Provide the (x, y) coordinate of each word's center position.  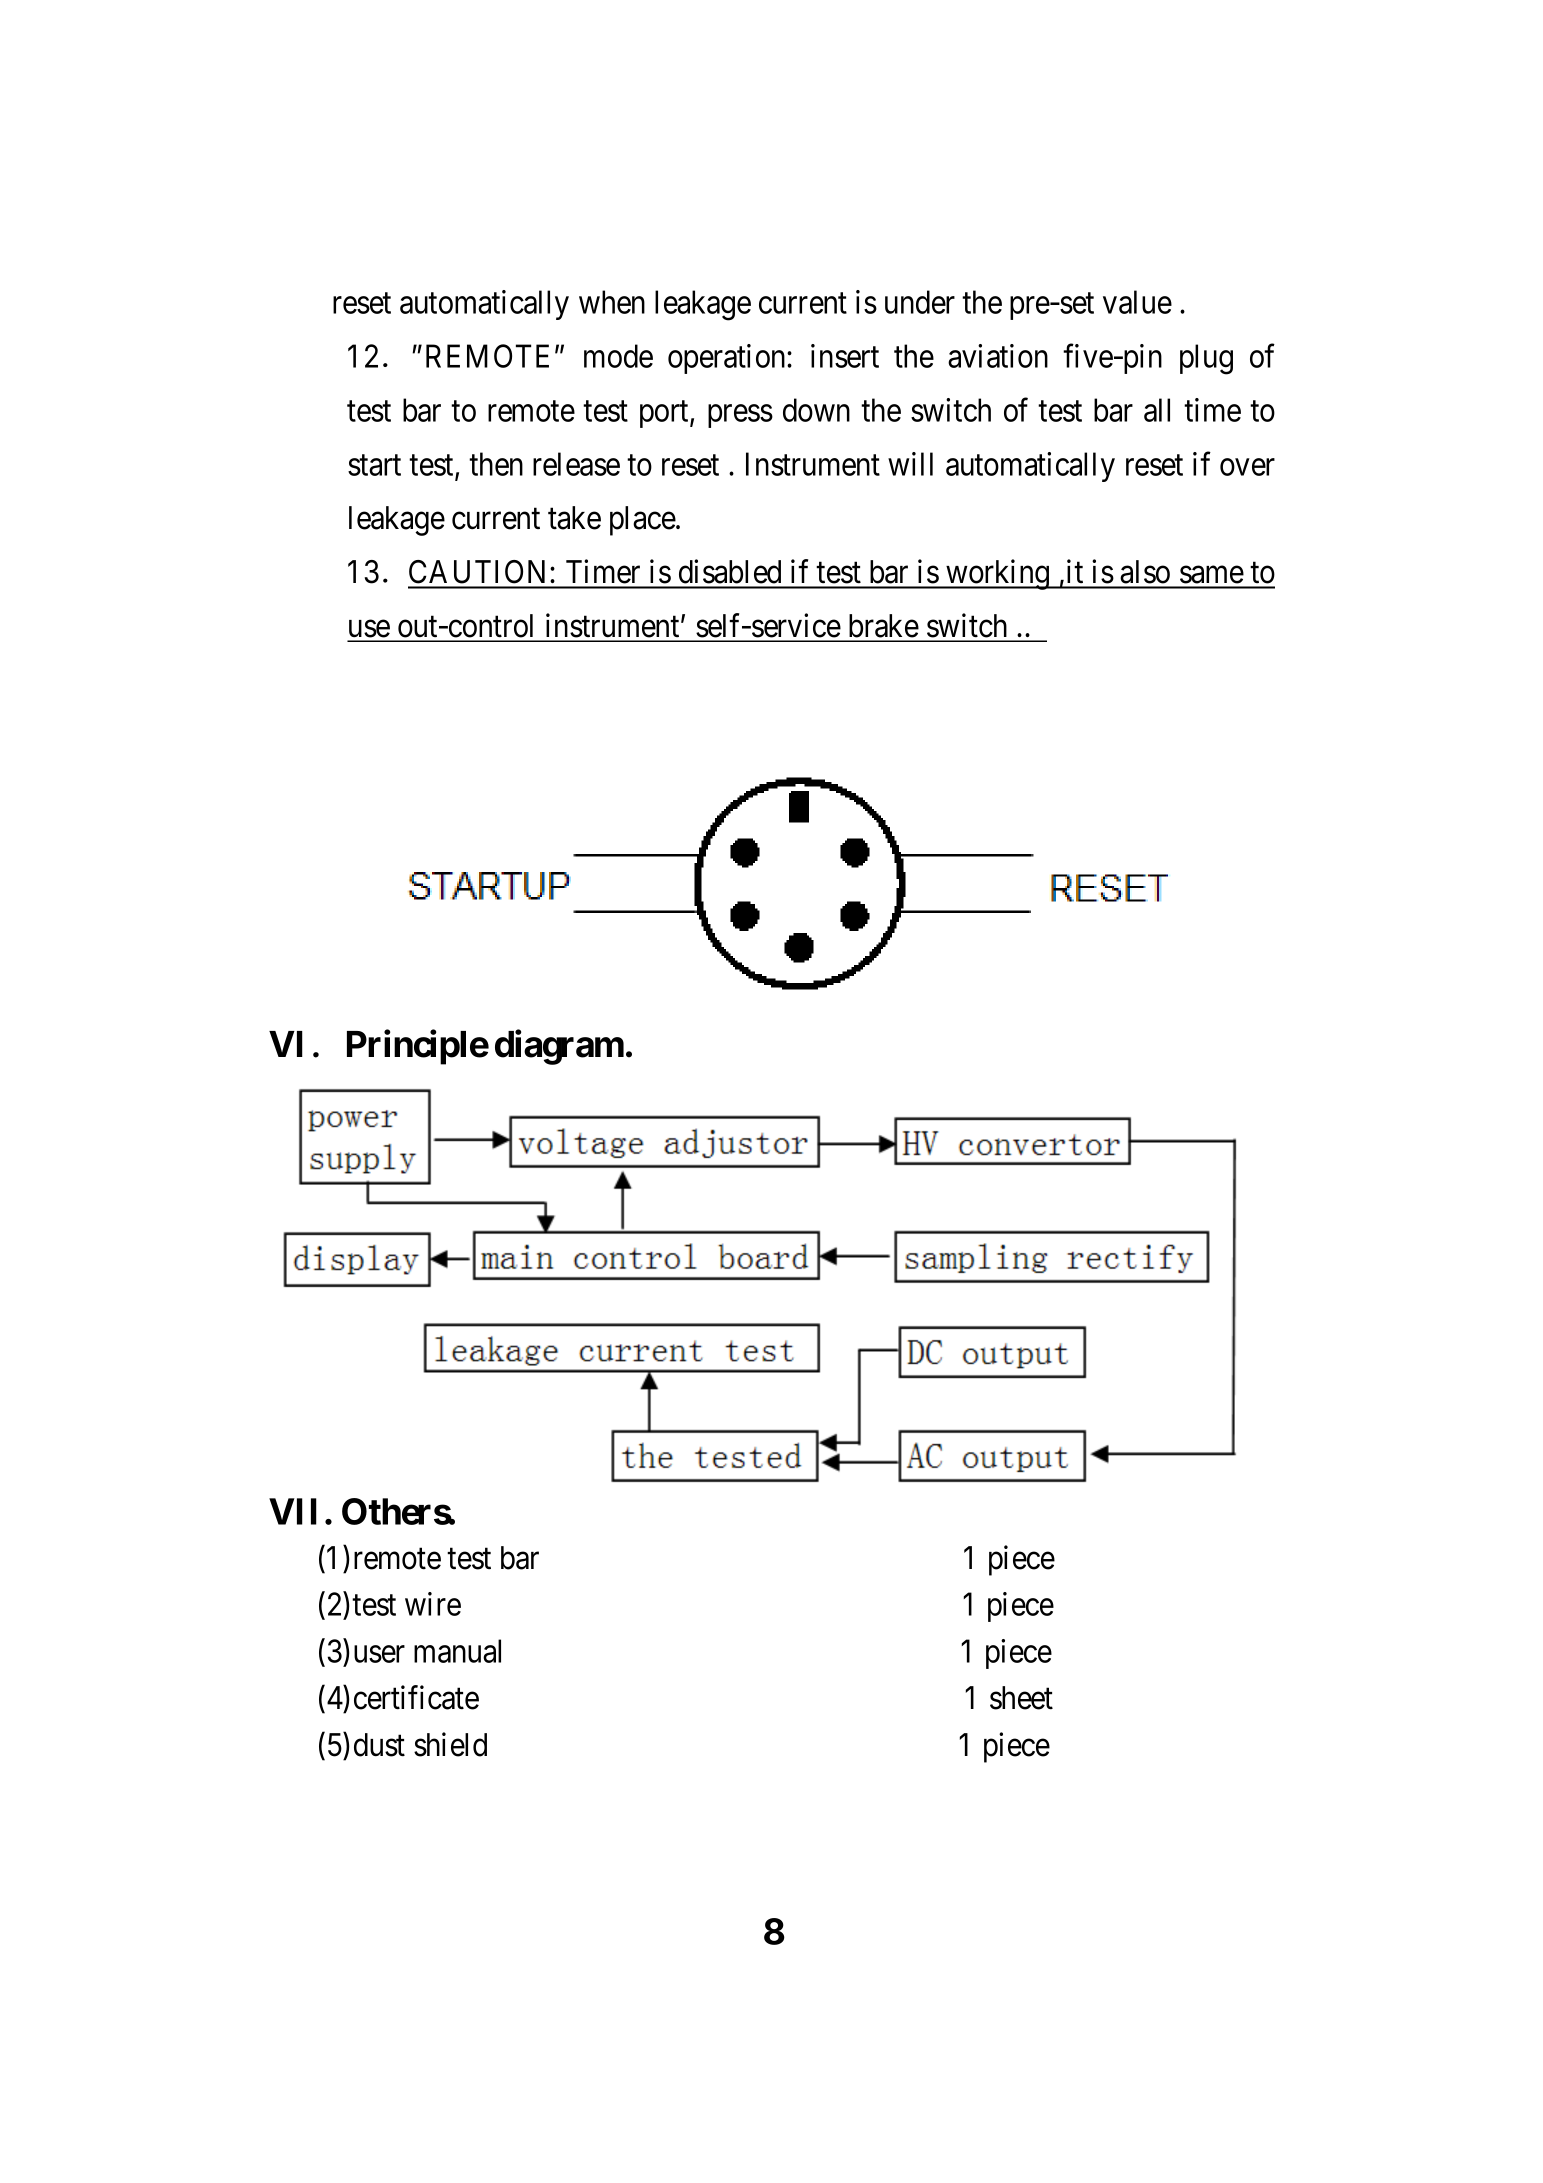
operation (728, 359)
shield (450, 1744)
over (1247, 467)
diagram (559, 1047)
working (998, 574)
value (1137, 302)
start (374, 465)
